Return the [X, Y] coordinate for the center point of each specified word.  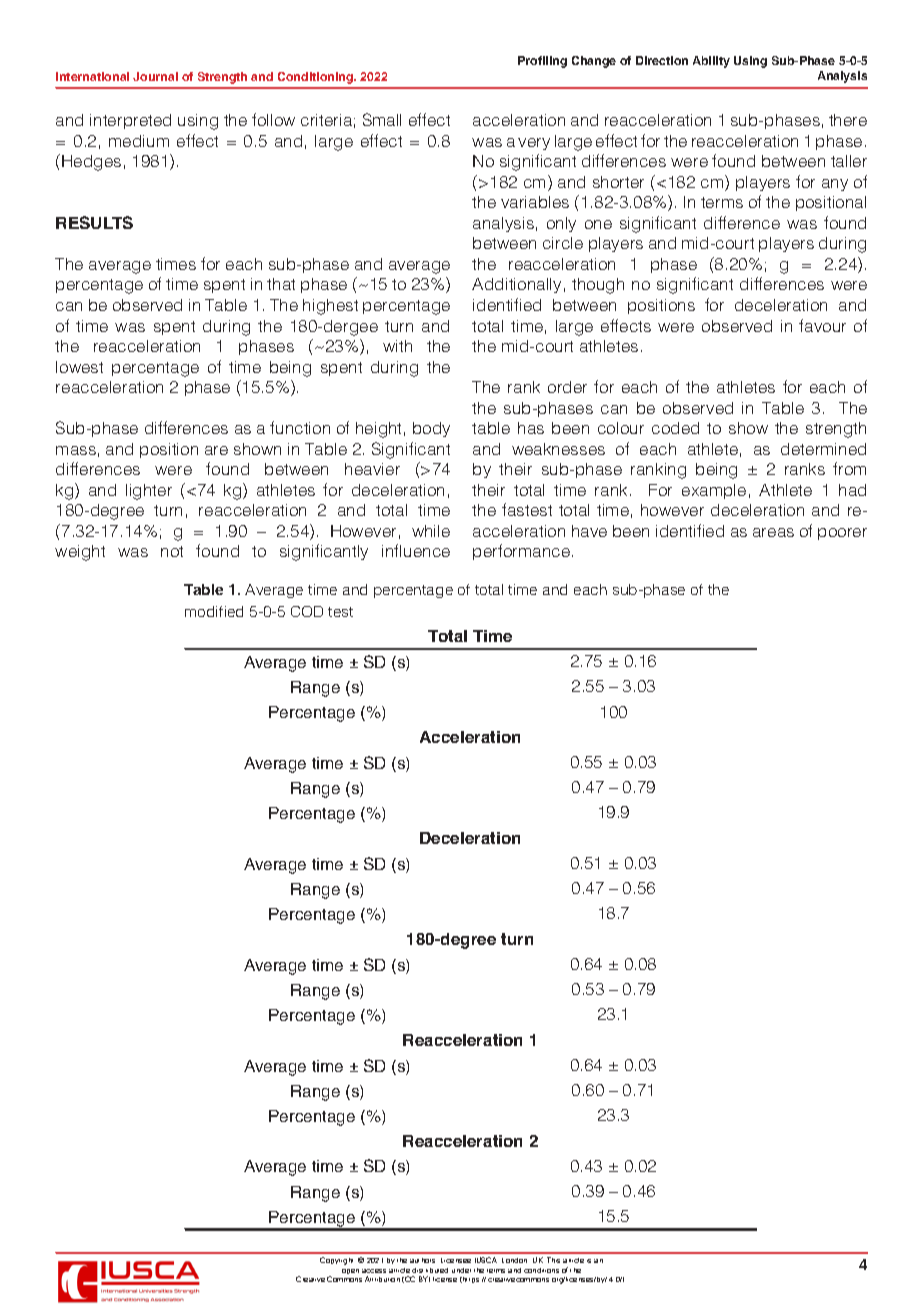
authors [422, 1260]
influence [416, 550]
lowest [79, 367]
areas [773, 532]
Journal [155, 76]
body [431, 429]
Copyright [336, 1261]
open [350, 1271]
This [553, 1260]
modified [214, 611]
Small [382, 119]
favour [822, 325]
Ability [711, 62]
